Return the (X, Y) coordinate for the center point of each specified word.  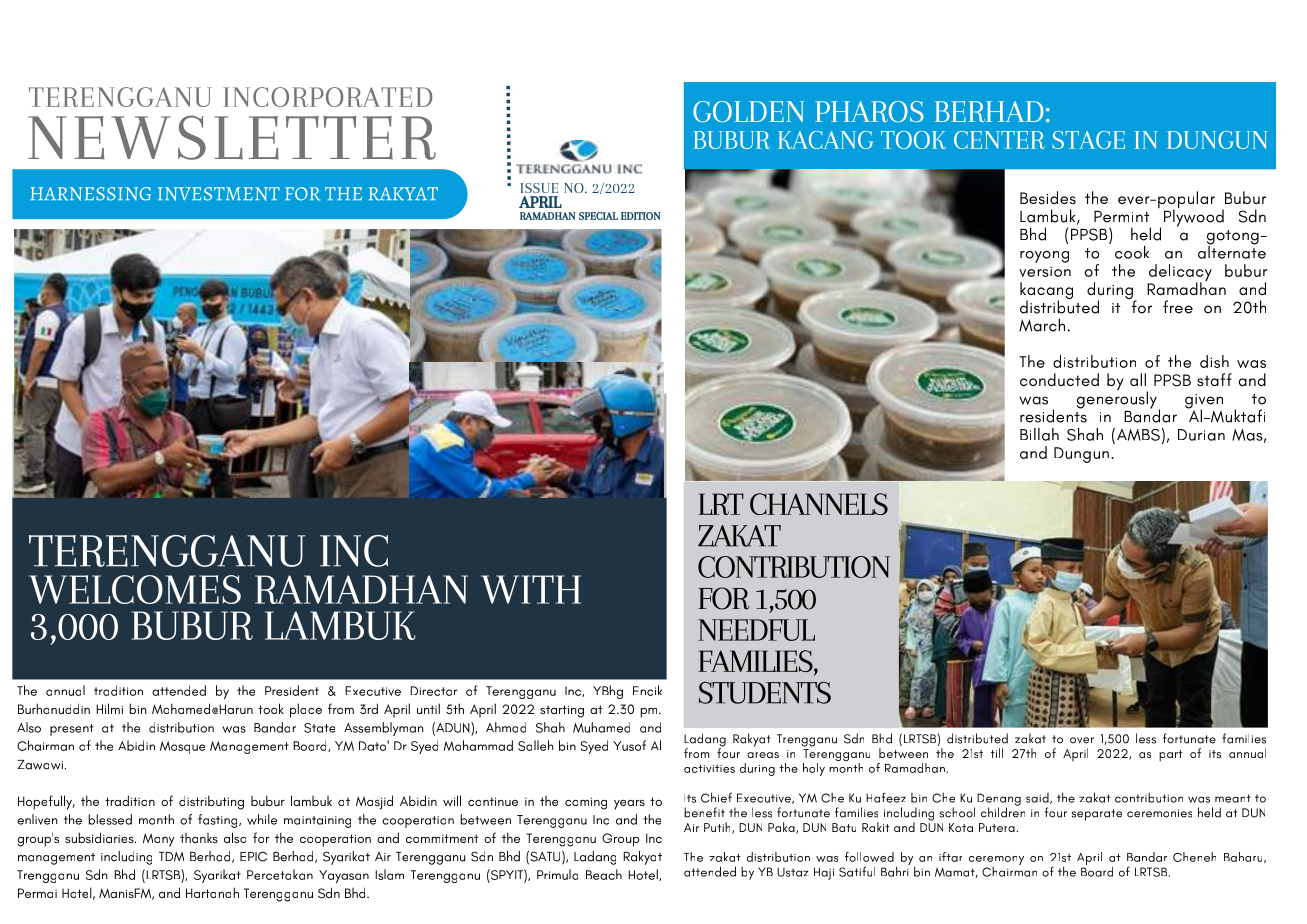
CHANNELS (819, 504)
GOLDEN (749, 111)
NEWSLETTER (232, 137)
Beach (604, 874)
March (1042, 325)
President (292, 690)
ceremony (996, 860)
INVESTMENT (219, 194)
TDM (171, 857)
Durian (1201, 435)
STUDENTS (765, 693)
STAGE (1089, 140)
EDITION (641, 216)
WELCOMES (135, 589)
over (1082, 740)
